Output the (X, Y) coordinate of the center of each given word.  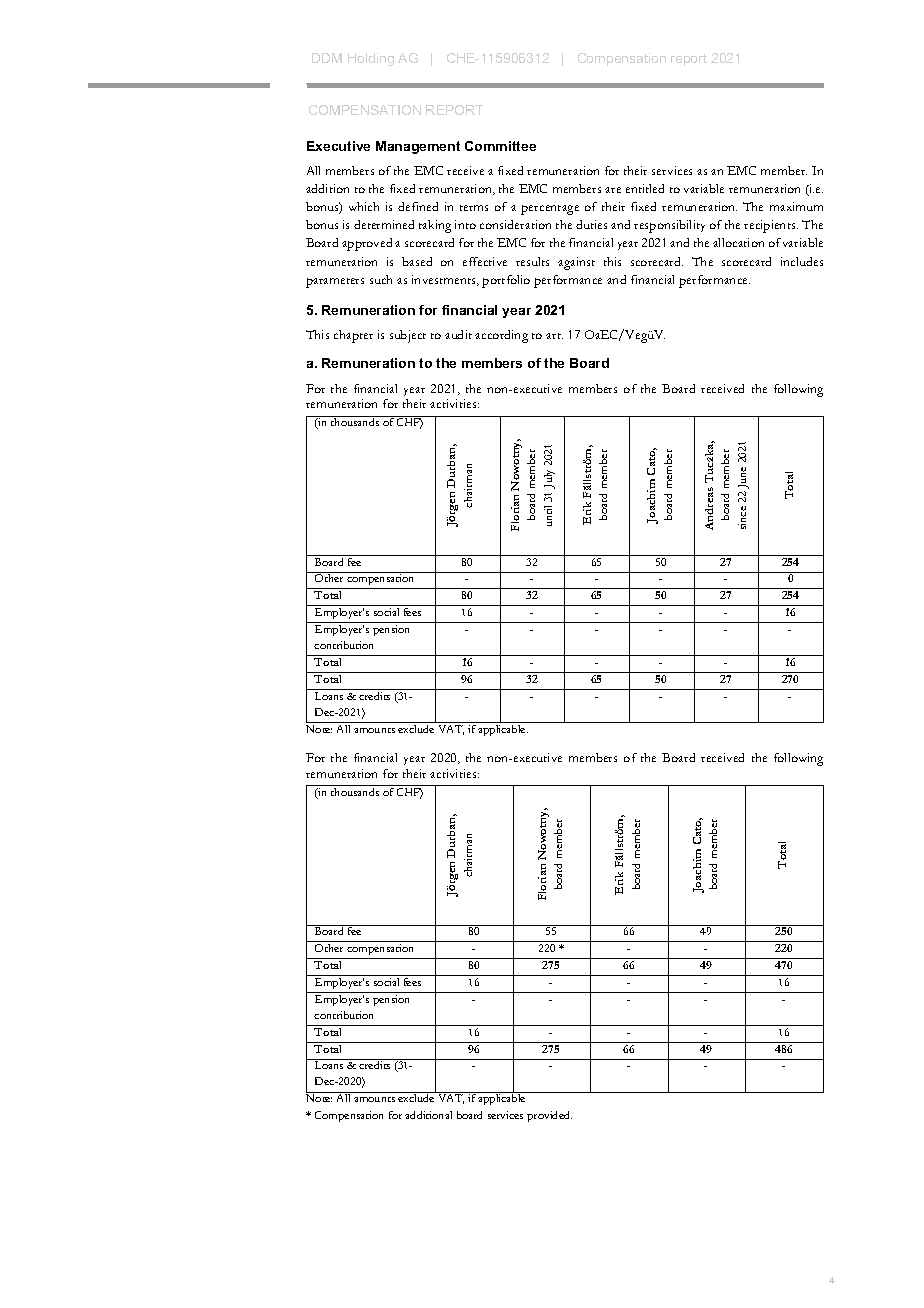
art (554, 336)
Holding (371, 59)
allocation (738, 242)
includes (802, 261)
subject (408, 336)
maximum (796, 206)
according (501, 336)
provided (549, 1116)
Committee (500, 146)
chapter (353, 336)
